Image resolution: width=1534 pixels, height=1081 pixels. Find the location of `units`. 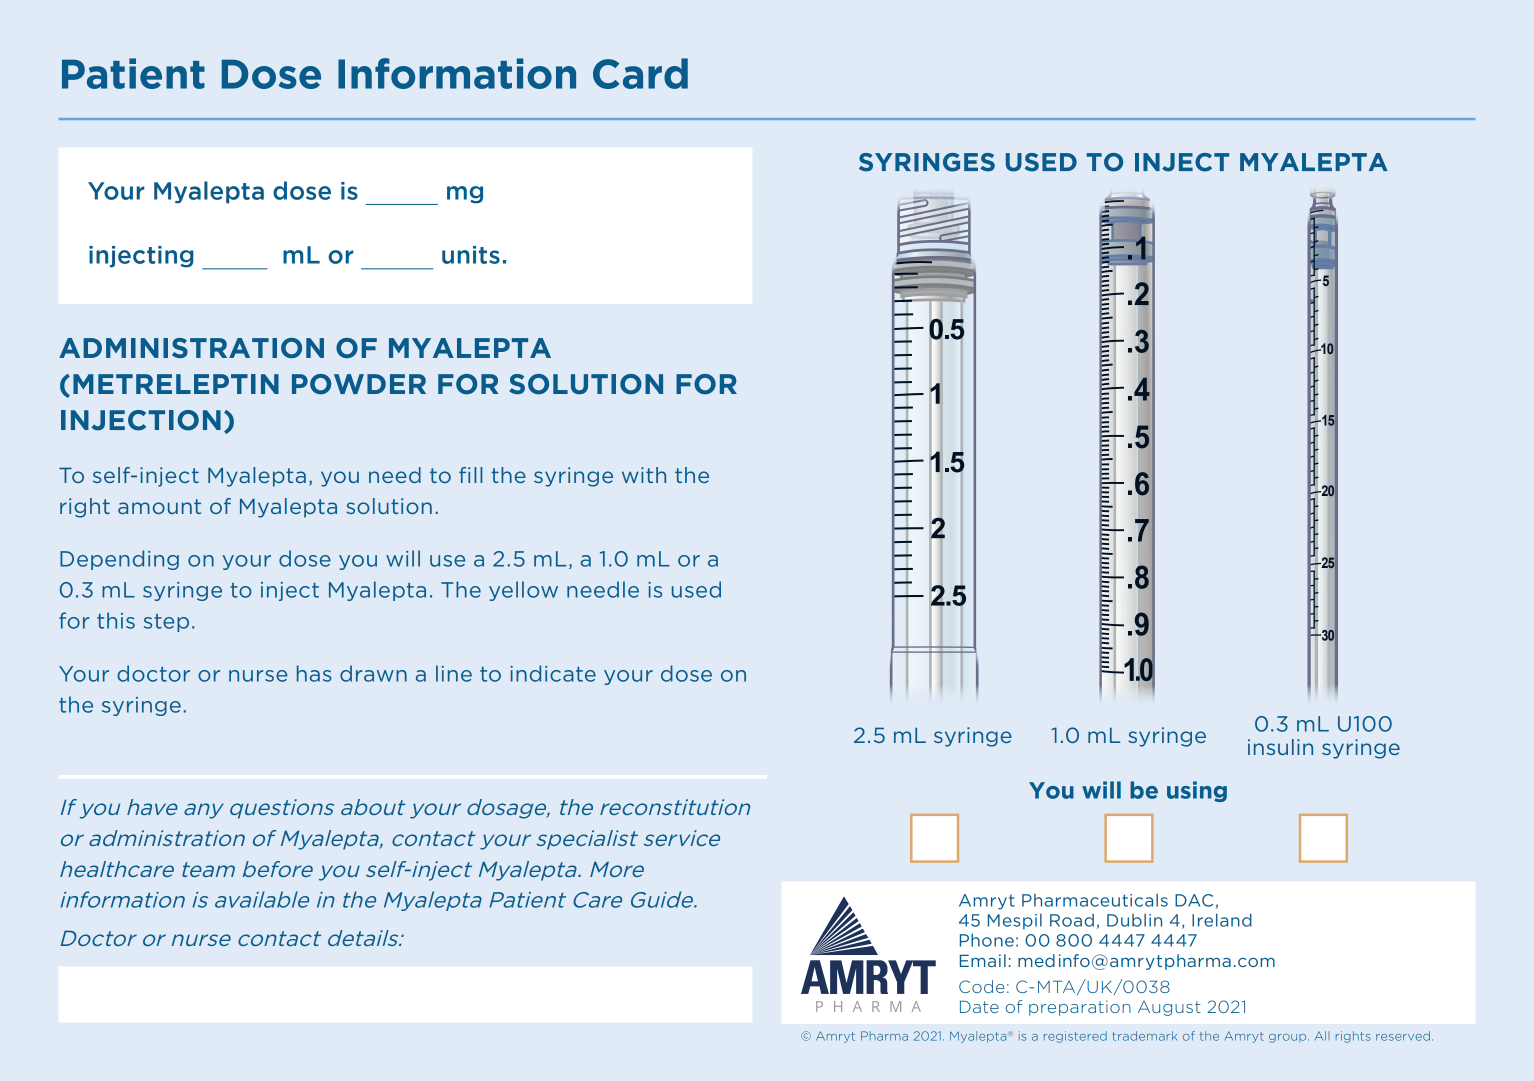

units is located at coordinates (471, 255).
